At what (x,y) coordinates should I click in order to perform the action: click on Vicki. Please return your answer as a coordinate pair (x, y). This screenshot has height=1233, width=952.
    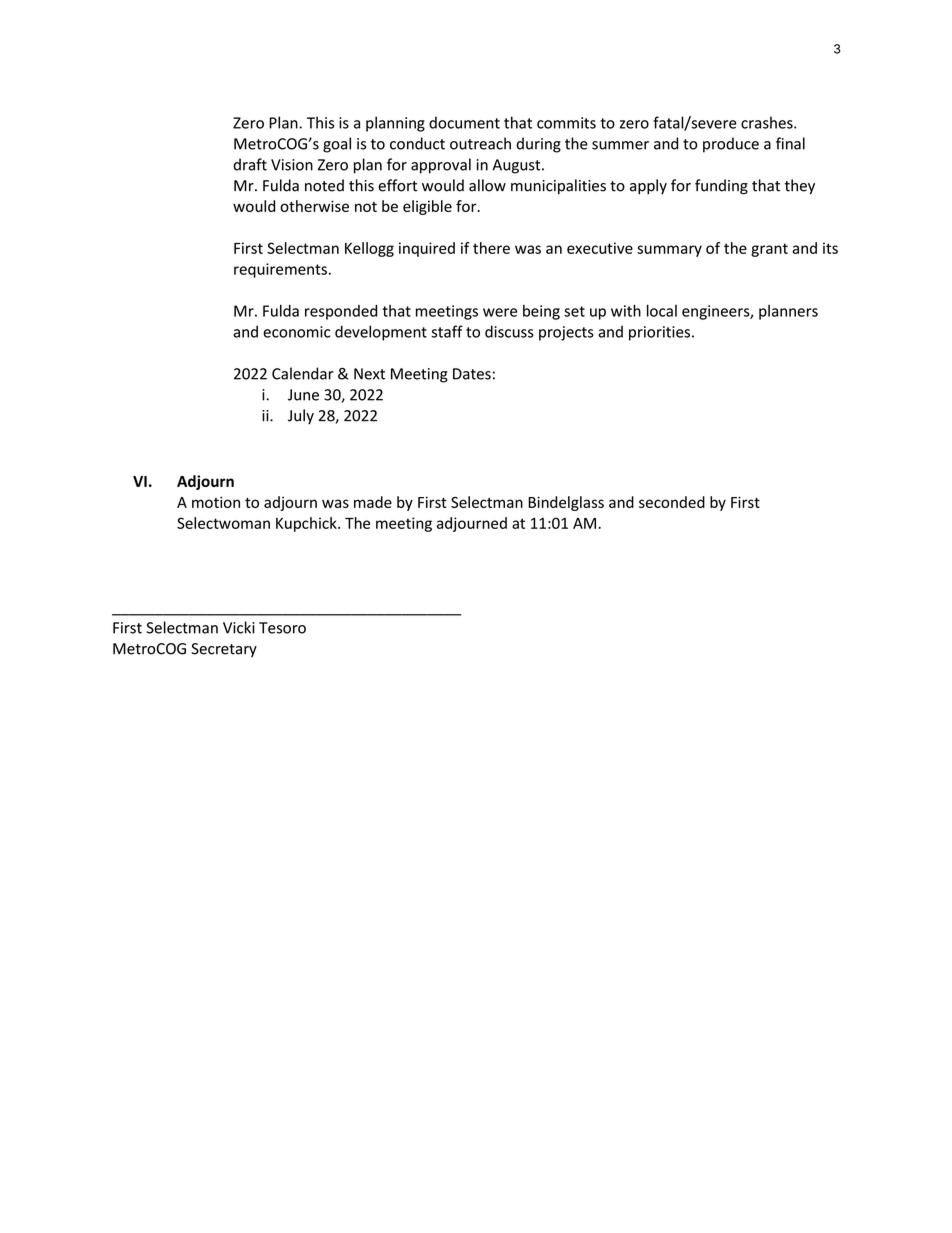
    Looking at the image, I should click on (239, 627).
